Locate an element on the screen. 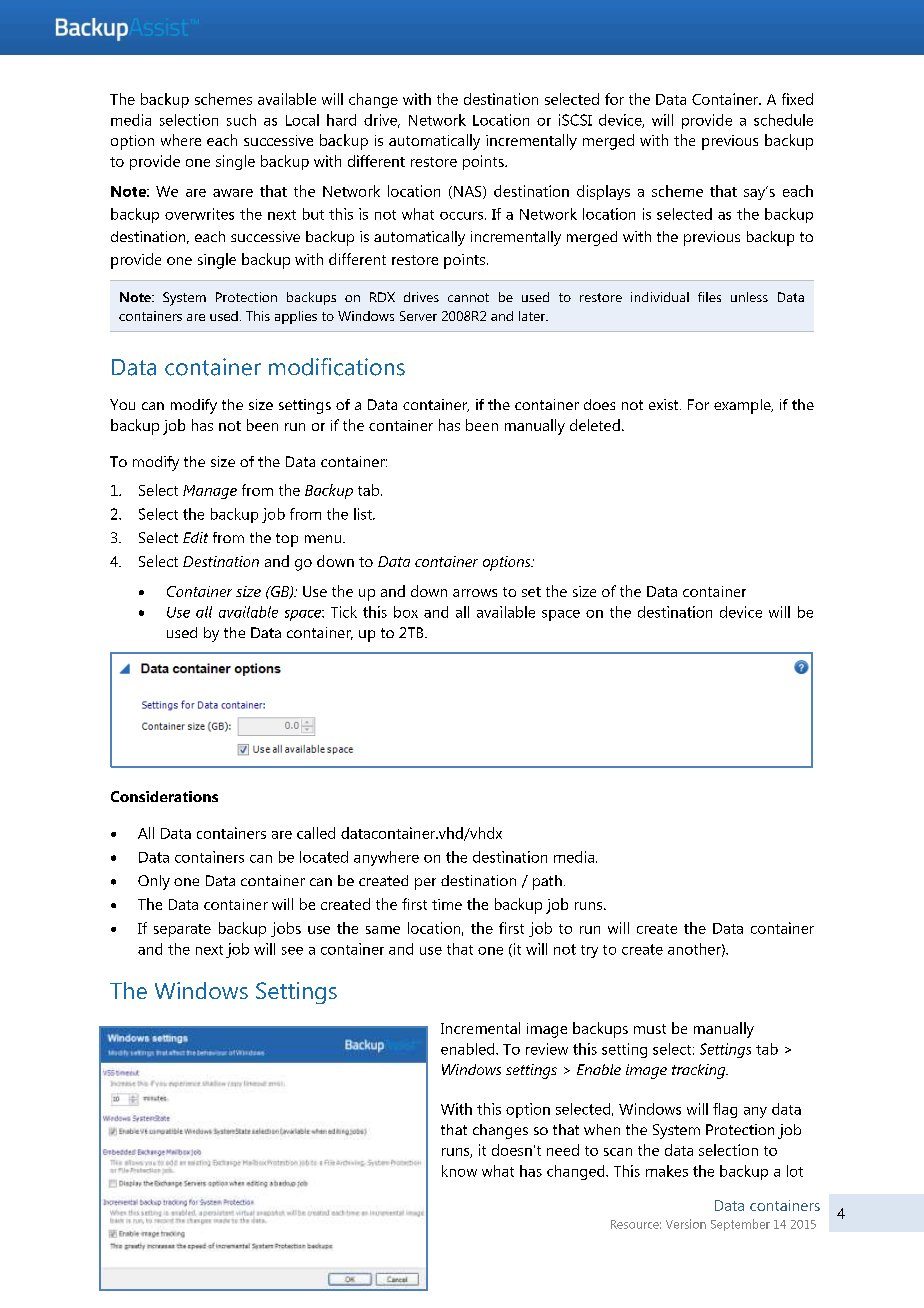 This screenshot has width=924, height=1308. Server is located at coordinates (418, 316).
